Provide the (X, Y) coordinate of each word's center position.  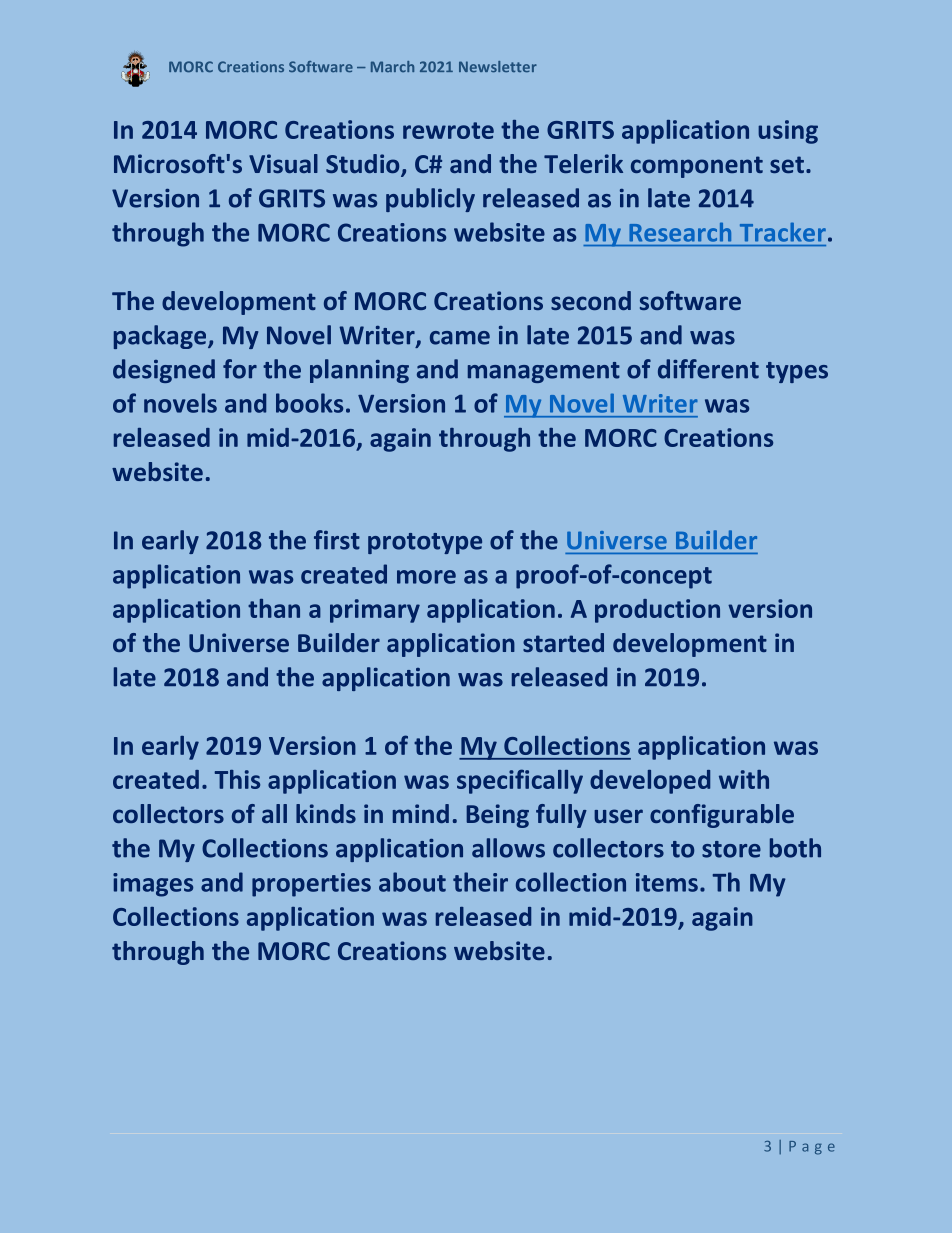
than (274, 608)
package (161, 337)
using (788, 132)
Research (680, 232)
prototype (425, 543)
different (708, 369)
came (460, 338)
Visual (283, 163)
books (309, 403)
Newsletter (498, 67)
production (657, 611)
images (153, 885)
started (563, 642)
